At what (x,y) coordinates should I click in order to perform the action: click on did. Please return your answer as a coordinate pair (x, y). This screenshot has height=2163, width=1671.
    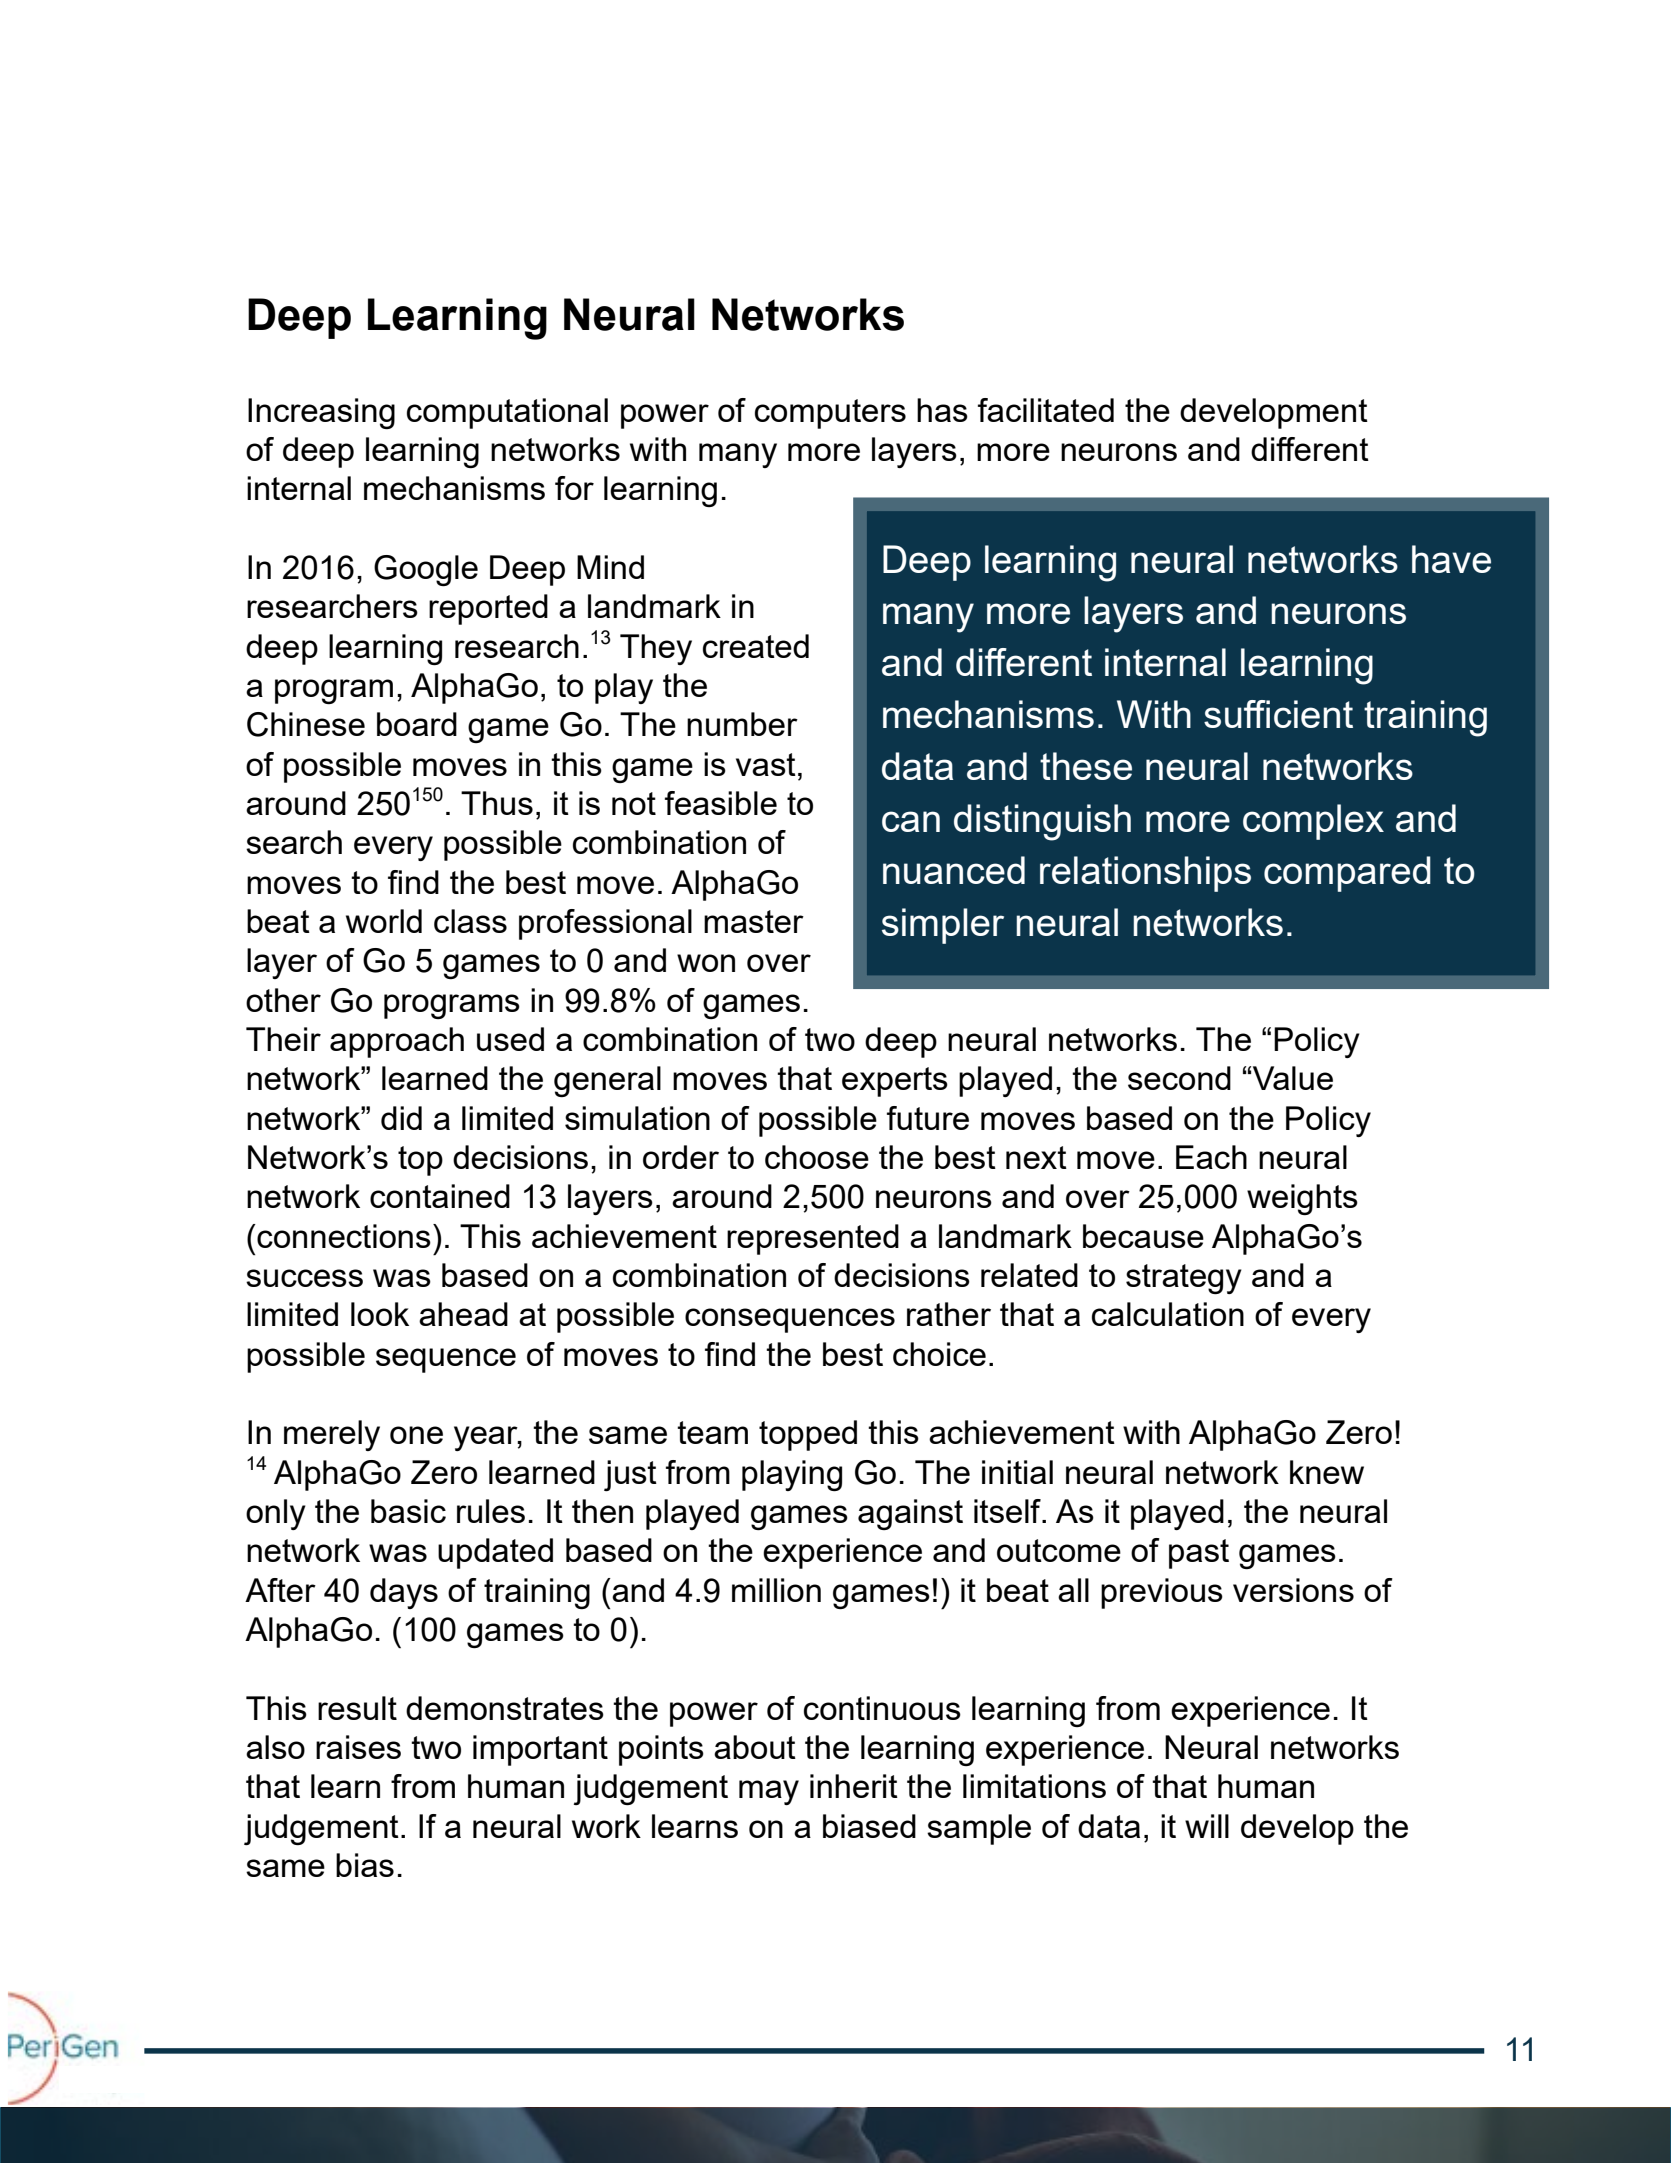
    Looking at the image, I should click on (401, 1118).
